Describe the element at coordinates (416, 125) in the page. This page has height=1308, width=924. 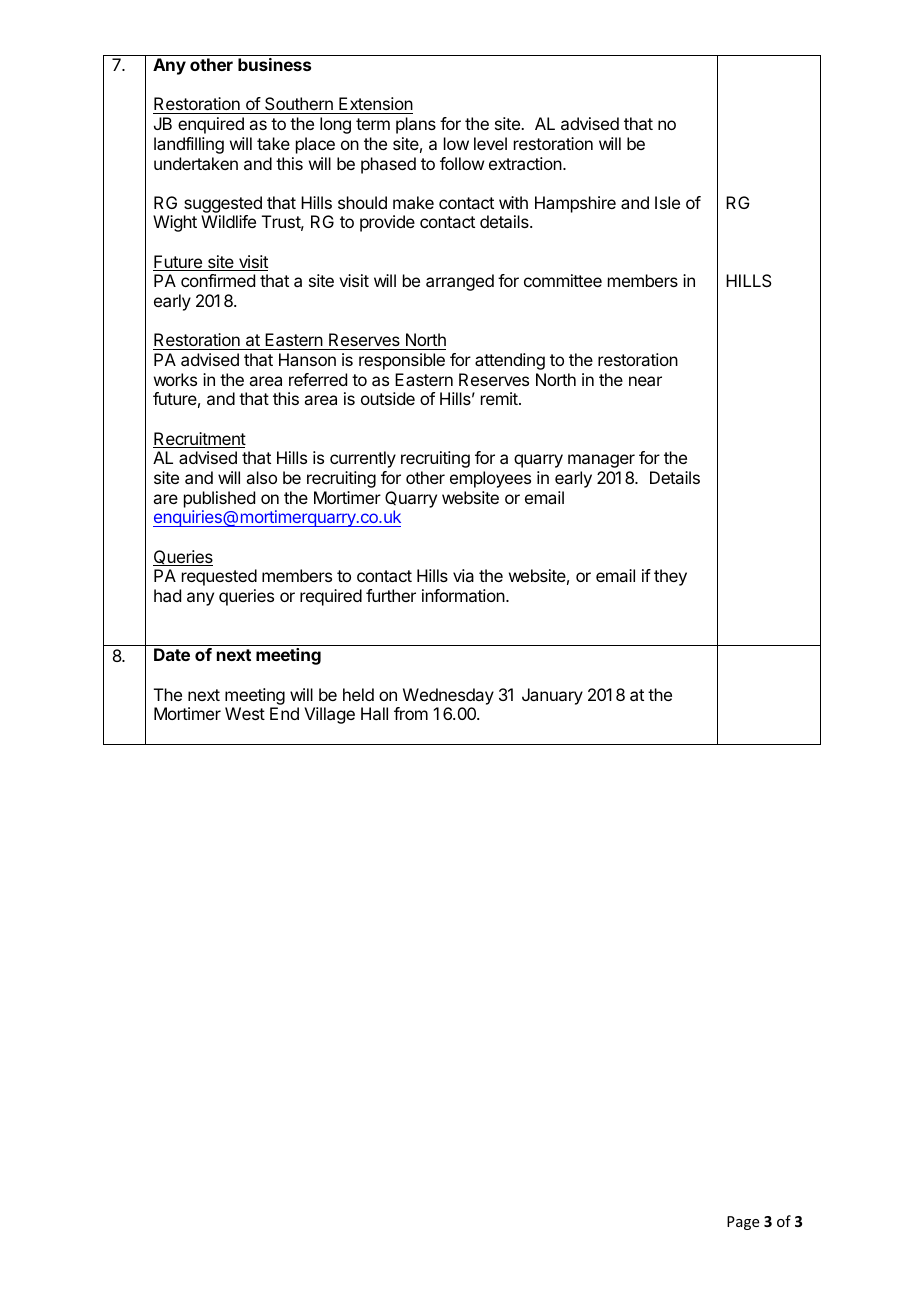
I see `plans` at that location.
